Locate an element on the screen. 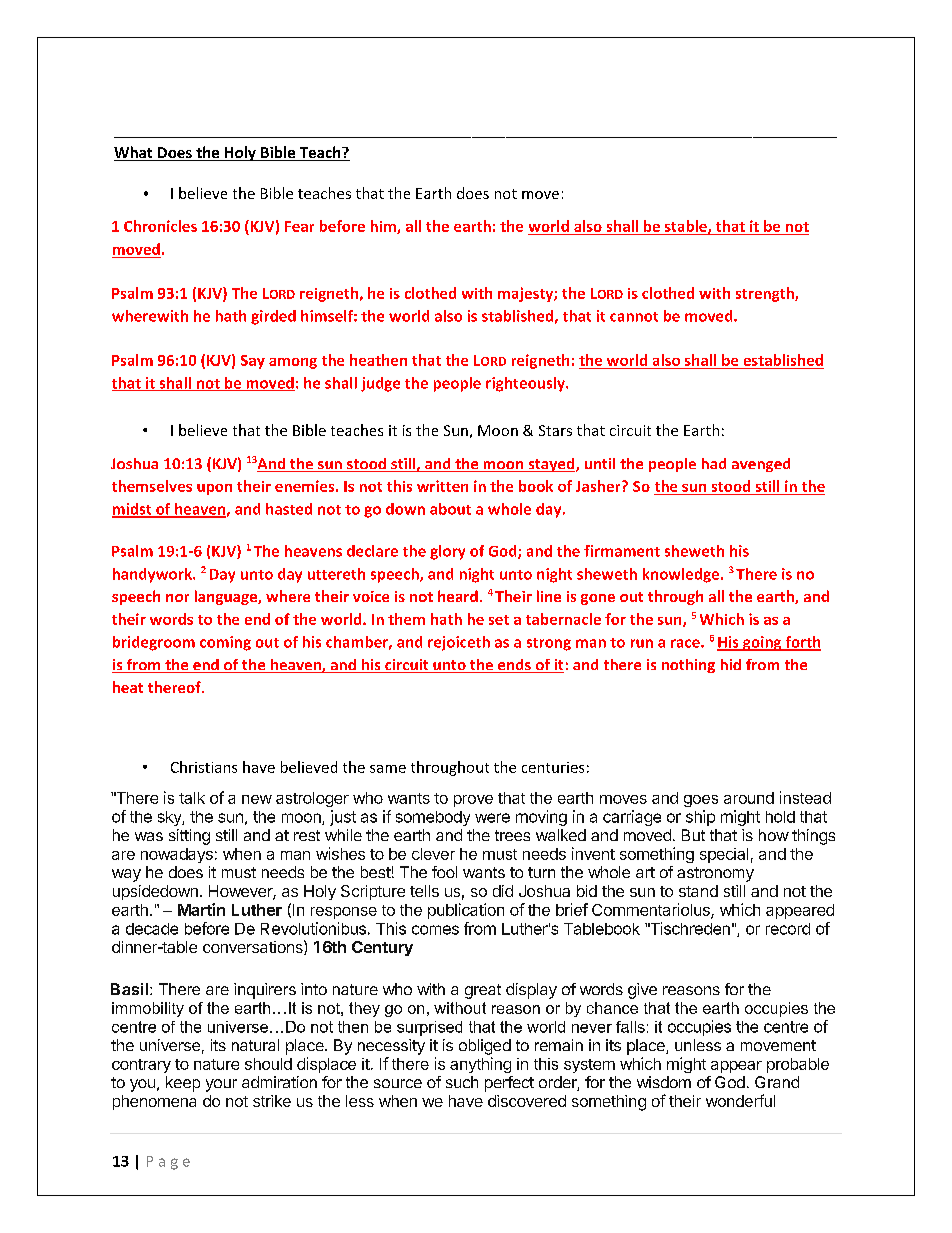 This screenshot has height=1233, width=952. Christians is located at coordinates (204, 767).
